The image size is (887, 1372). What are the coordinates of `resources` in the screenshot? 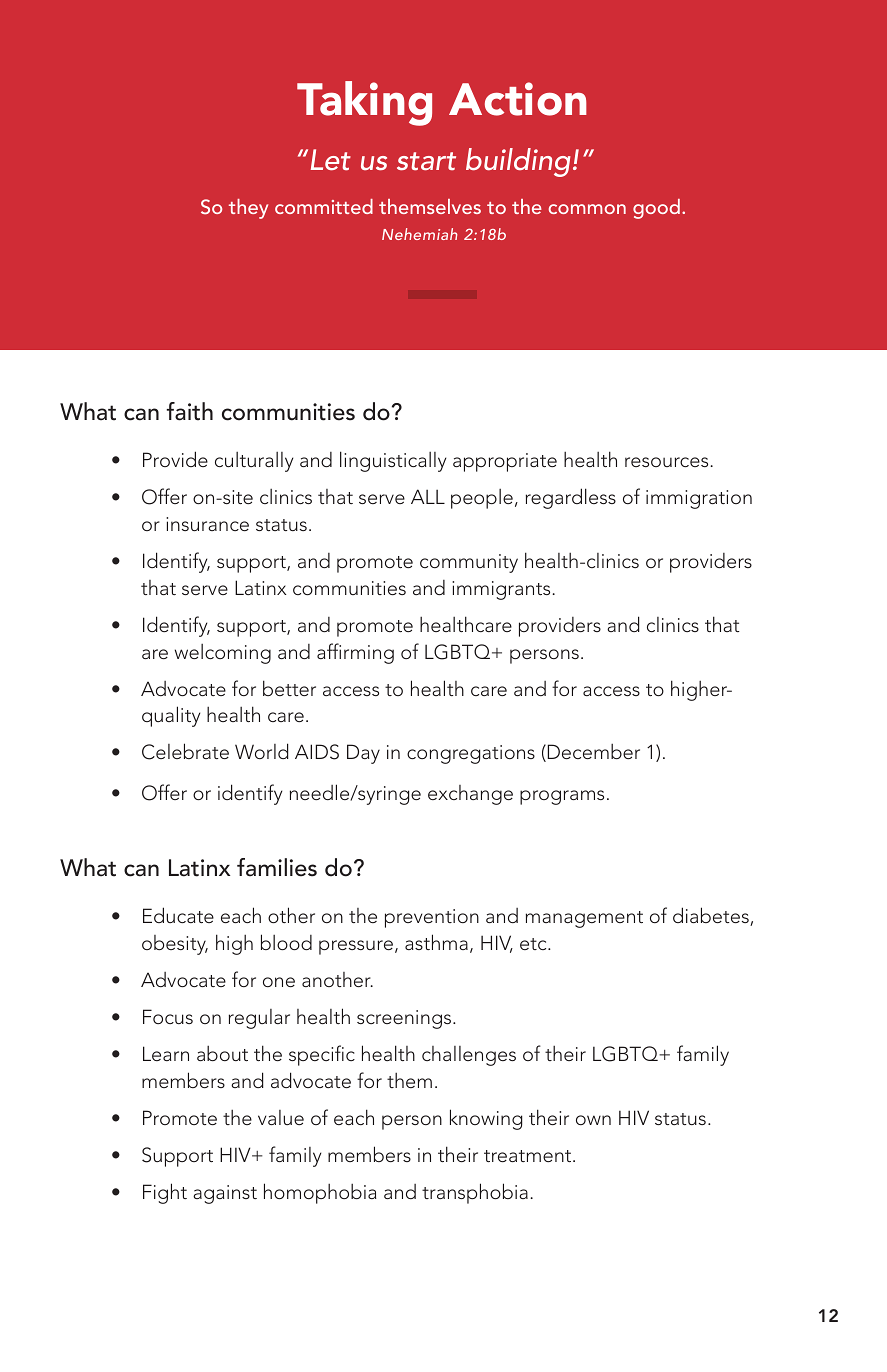 It's located at (668, 462).
